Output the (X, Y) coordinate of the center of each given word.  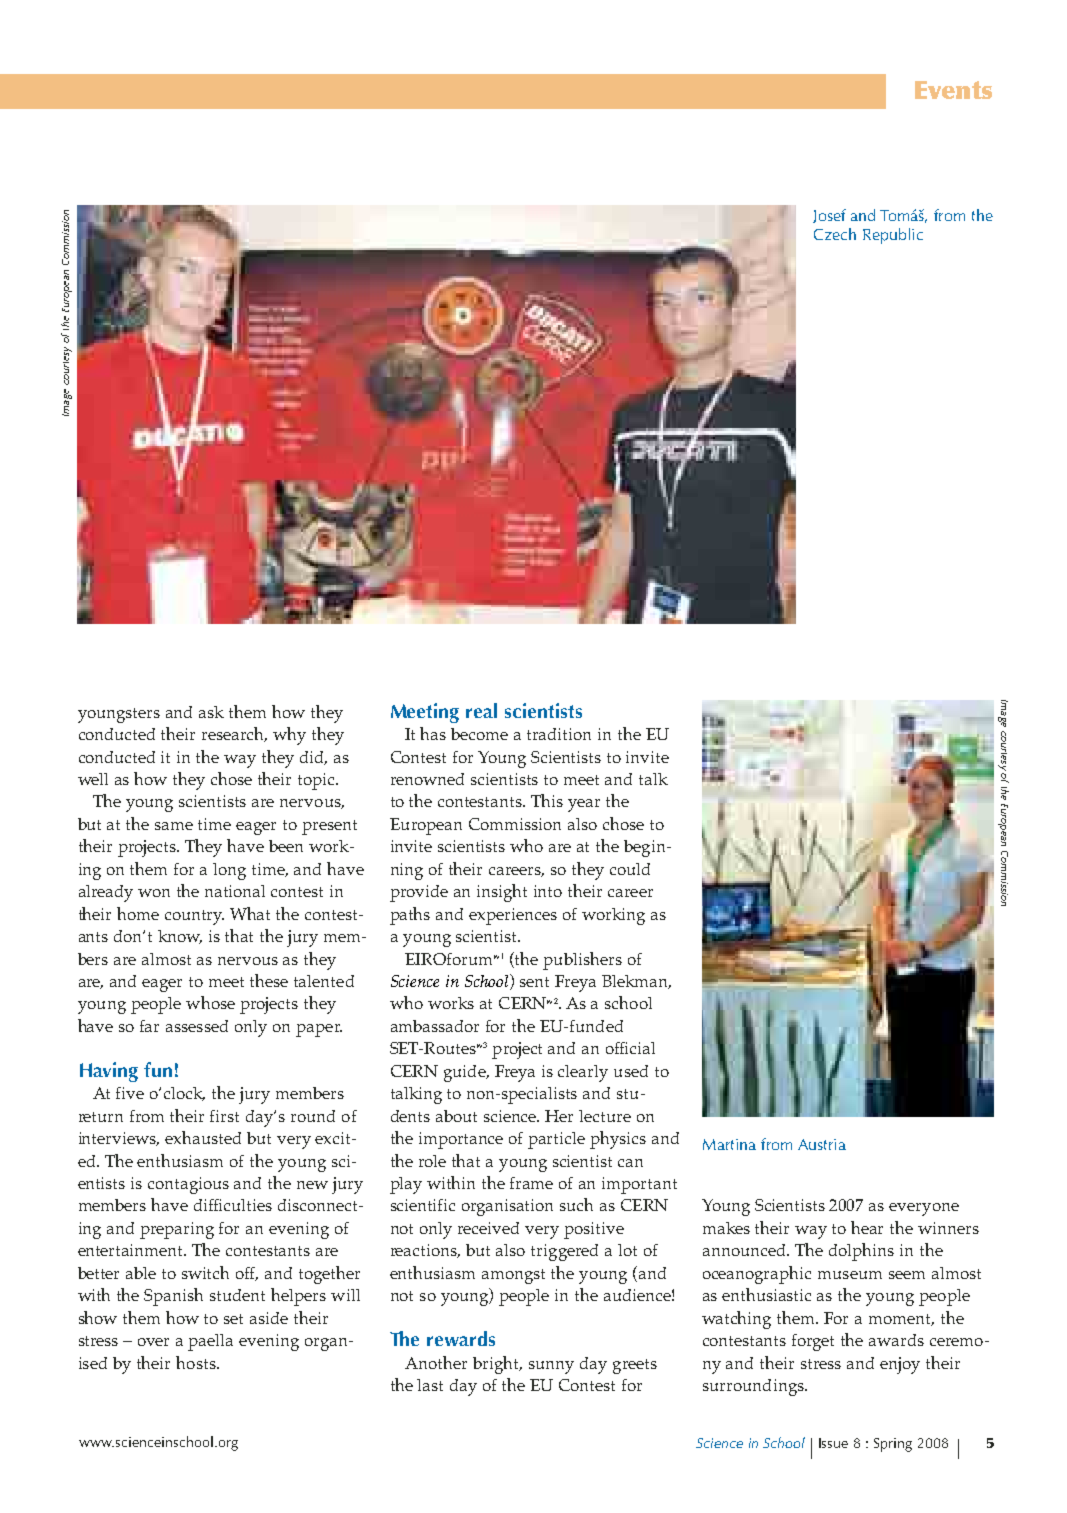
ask (211, 712)
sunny (551, 1367)
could (630, 869)
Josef (829, 216)
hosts (197, 1362)
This (547, 800)
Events (953, 90)
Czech (835, 234)
